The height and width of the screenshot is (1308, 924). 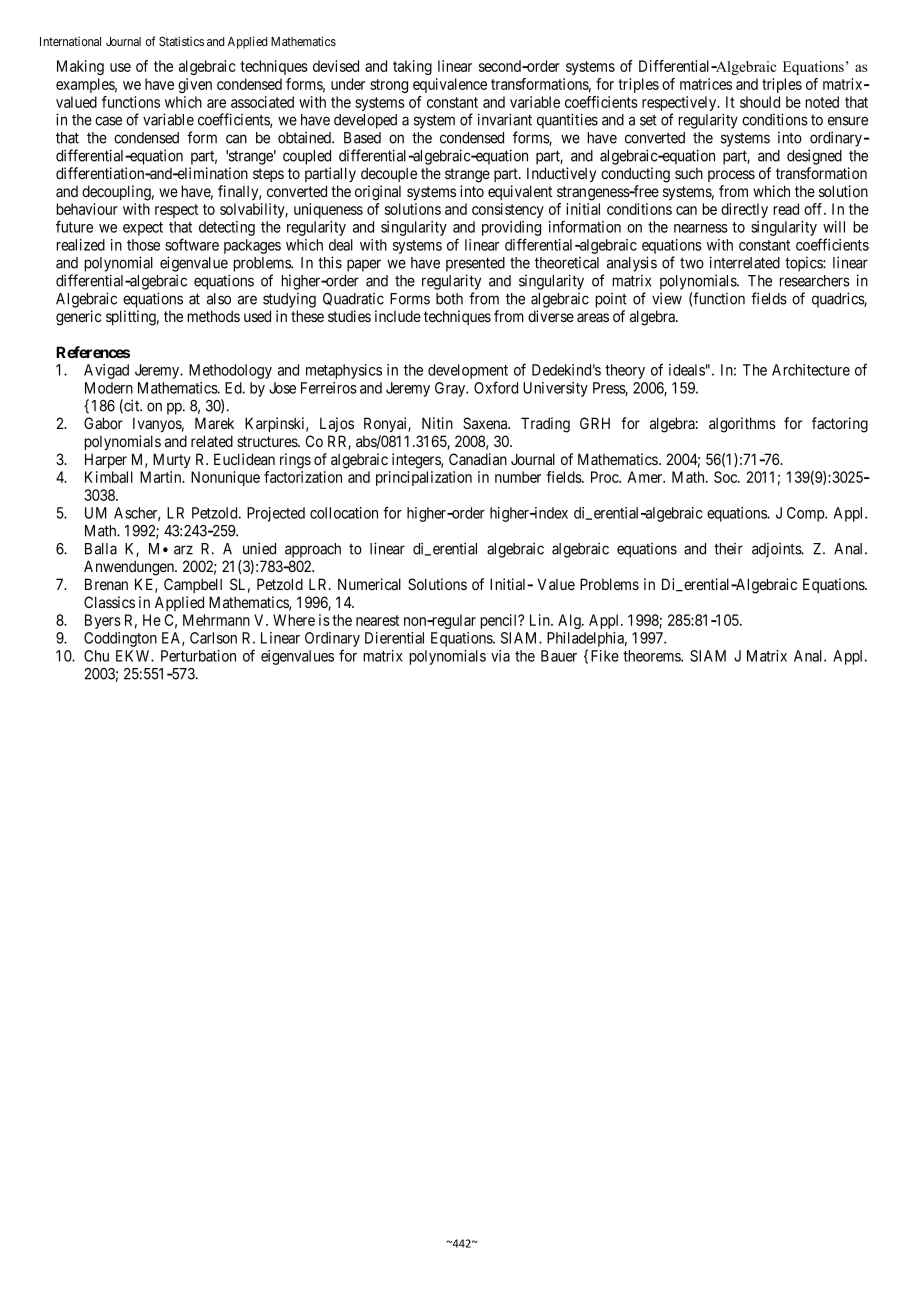 I want to click on via, so click(x=500, y=656).
